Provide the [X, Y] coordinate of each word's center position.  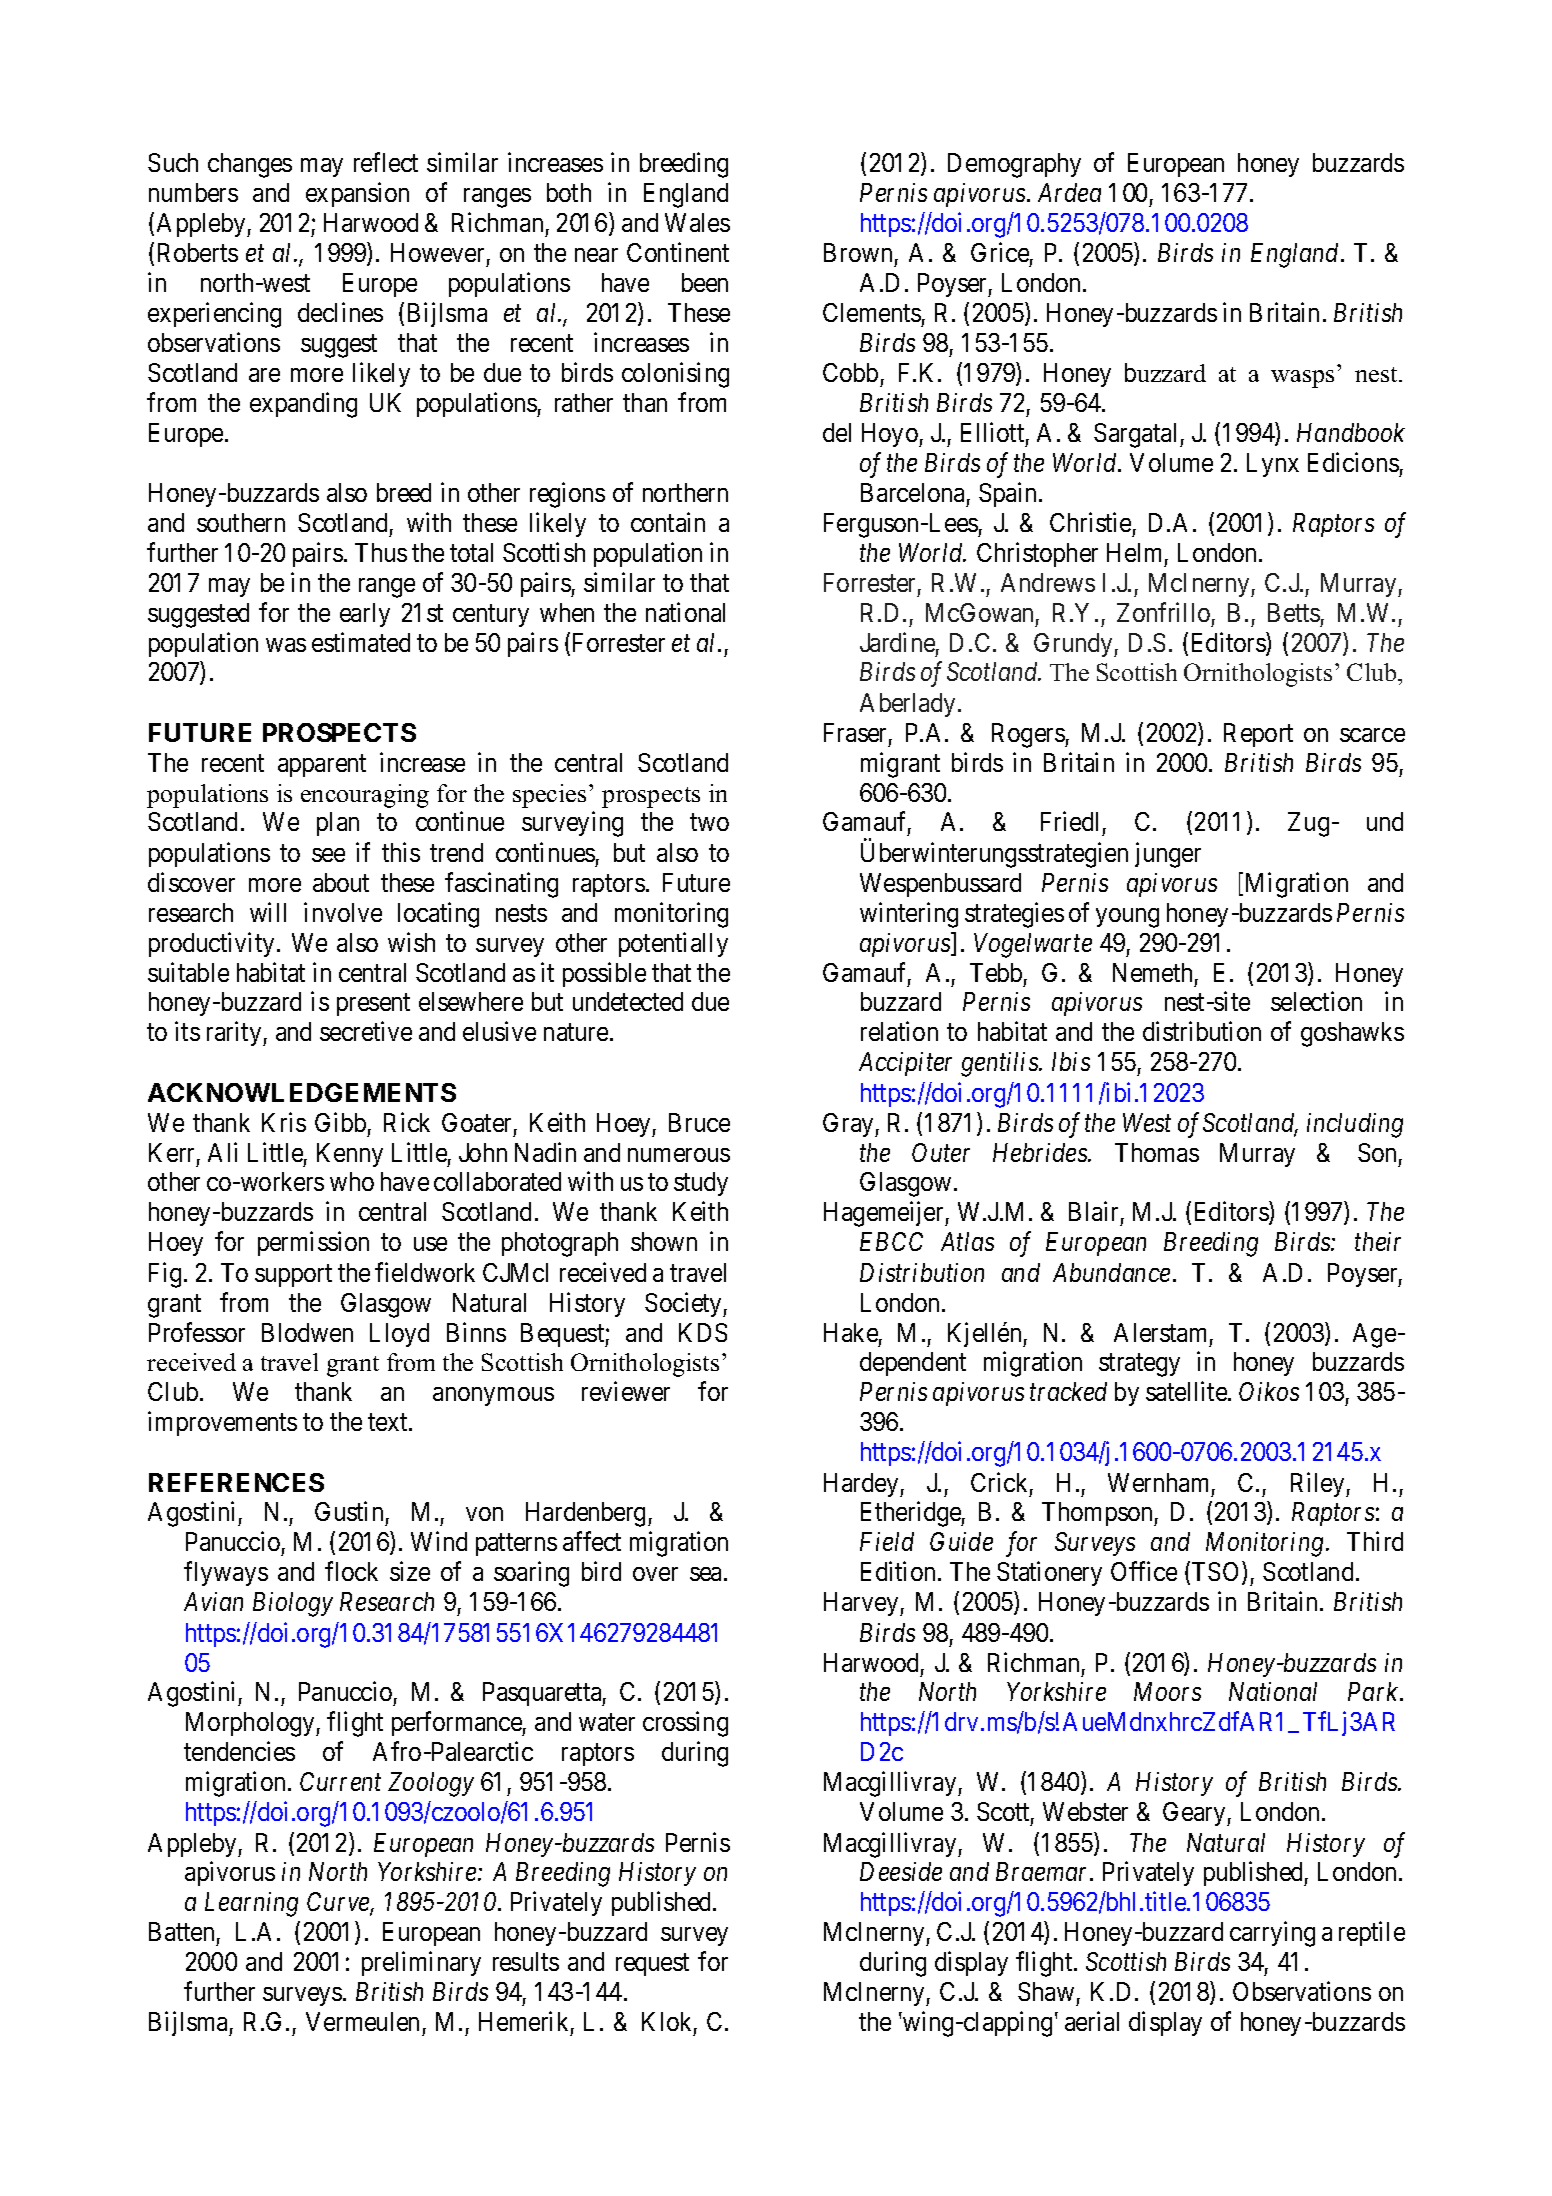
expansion [357, 194]
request [652, 1965]
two [709, 822]
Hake [851, 1332]
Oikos [1269, 1391]
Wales [697, 222]
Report [1258, 735]
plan [338, 824]
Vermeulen [362, 2021]
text [389, 1422]
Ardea [1069, 192]
